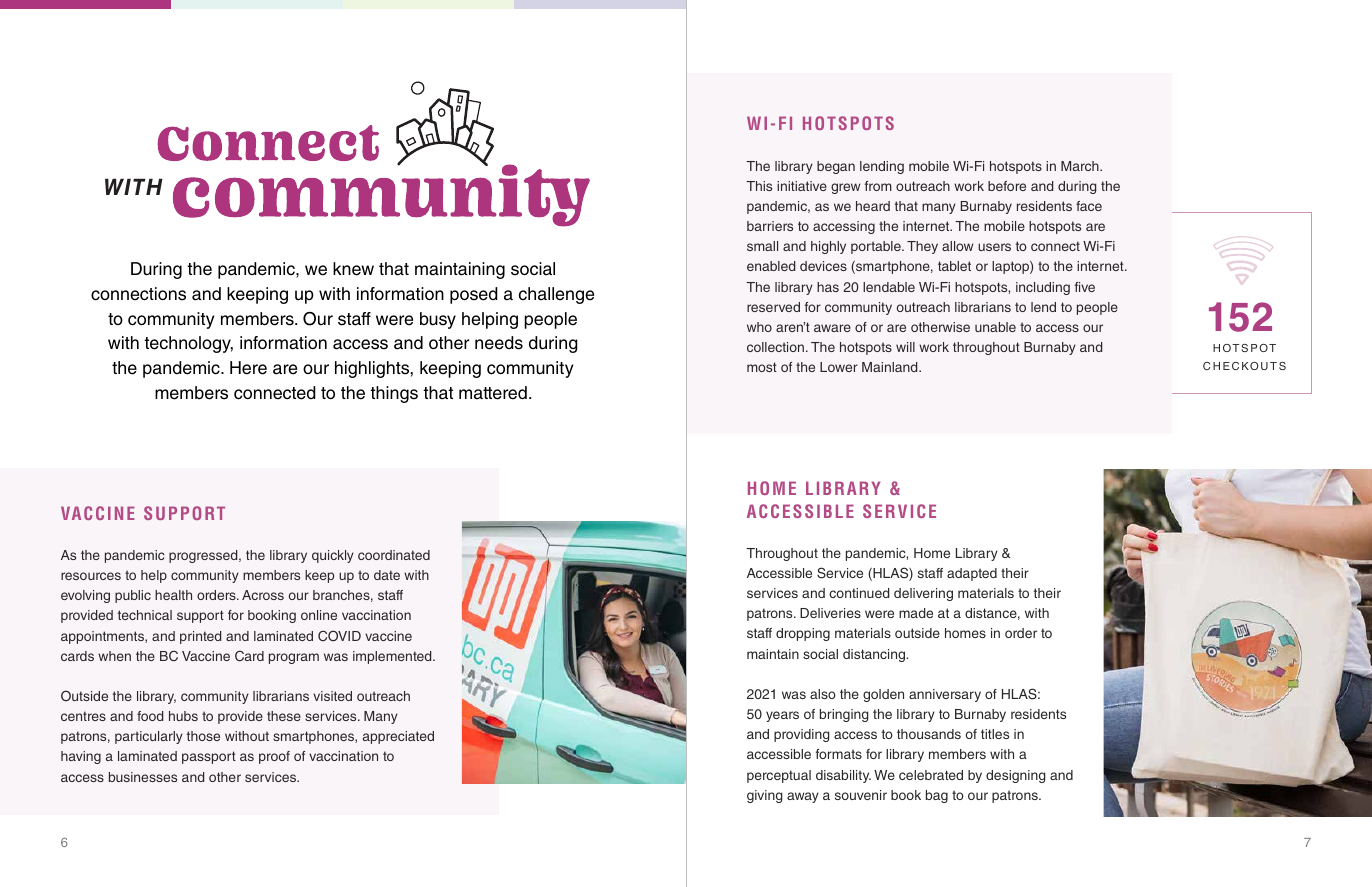  I want to click on mattered, so click(493, 393).
